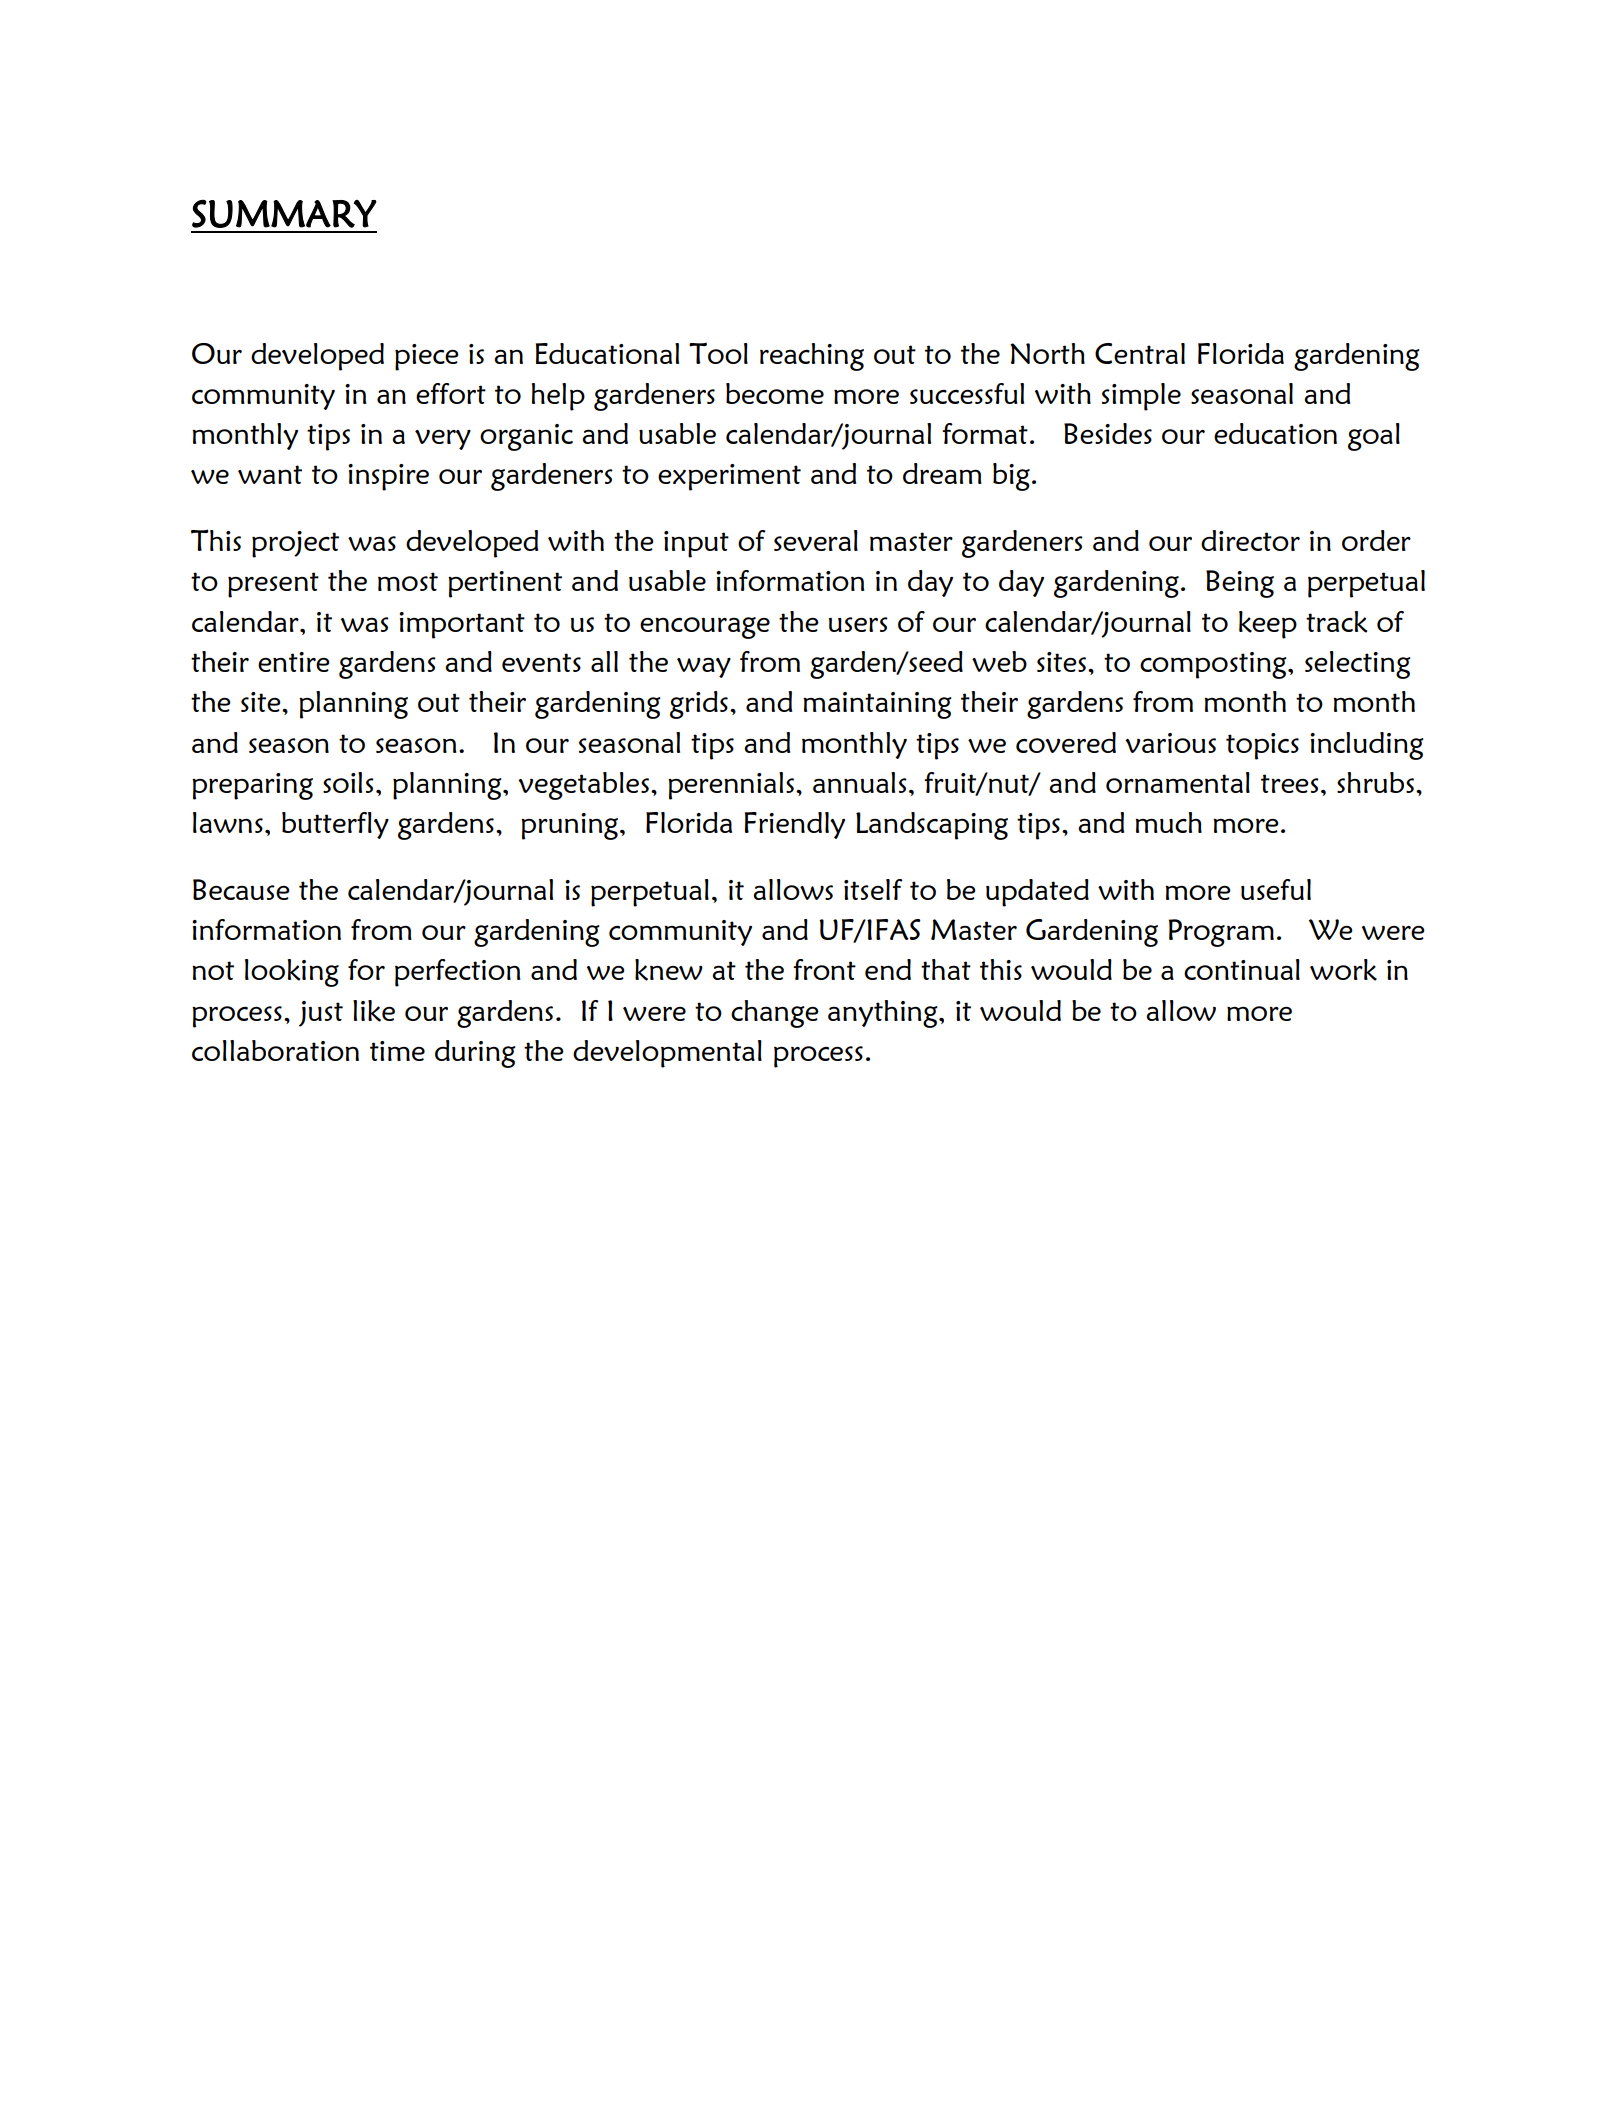  Describe the element at coordinates (294, 662) in the screenshot. I see `entire` at that location.
